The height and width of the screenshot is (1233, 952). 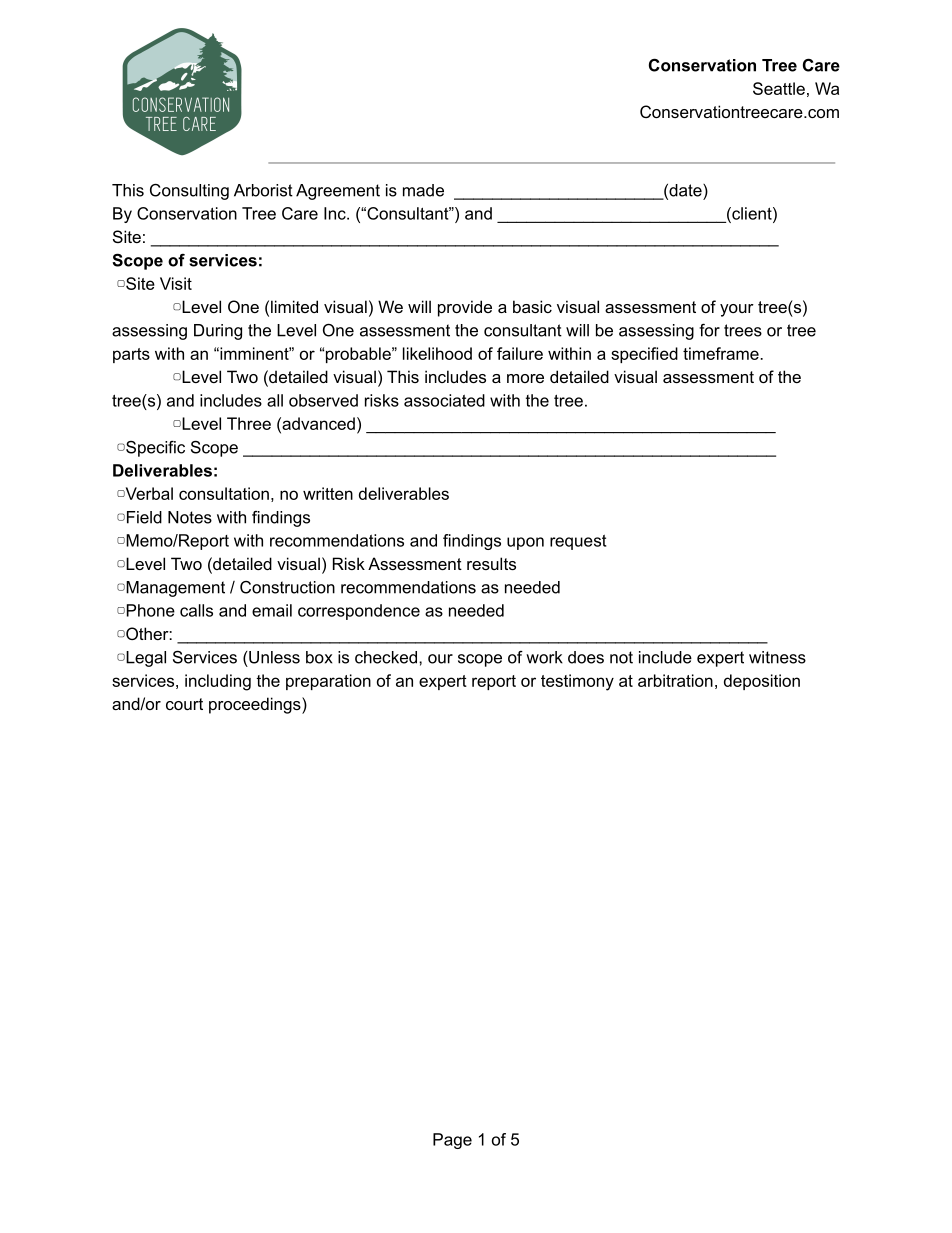 I want to click on Consulting, so click(x=189, y=192).
